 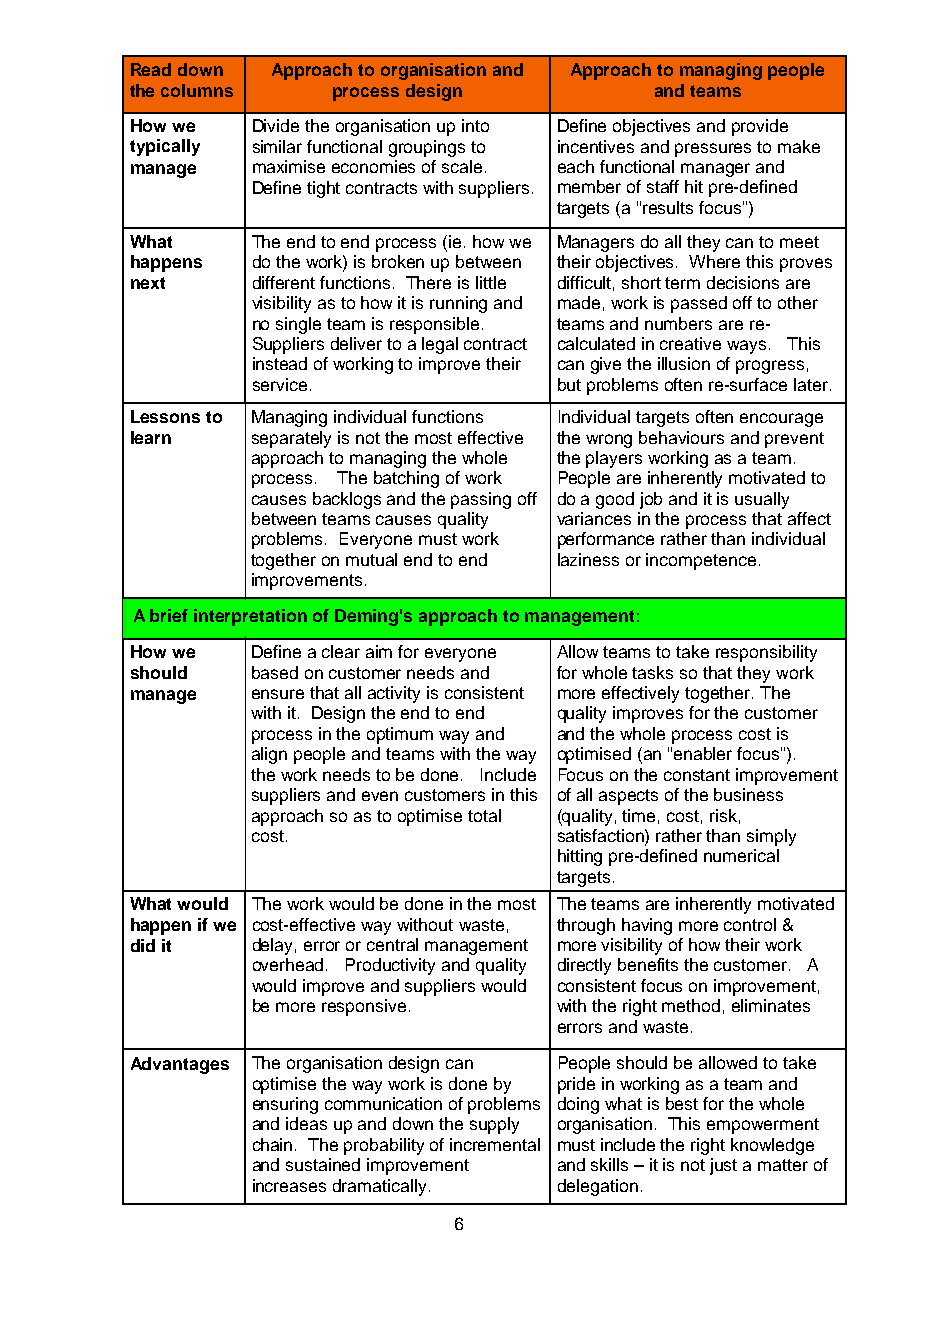 What do you see at coordinates (495, 1144) in the image?
I see `incremental` at bounding box center [495, 1144].
